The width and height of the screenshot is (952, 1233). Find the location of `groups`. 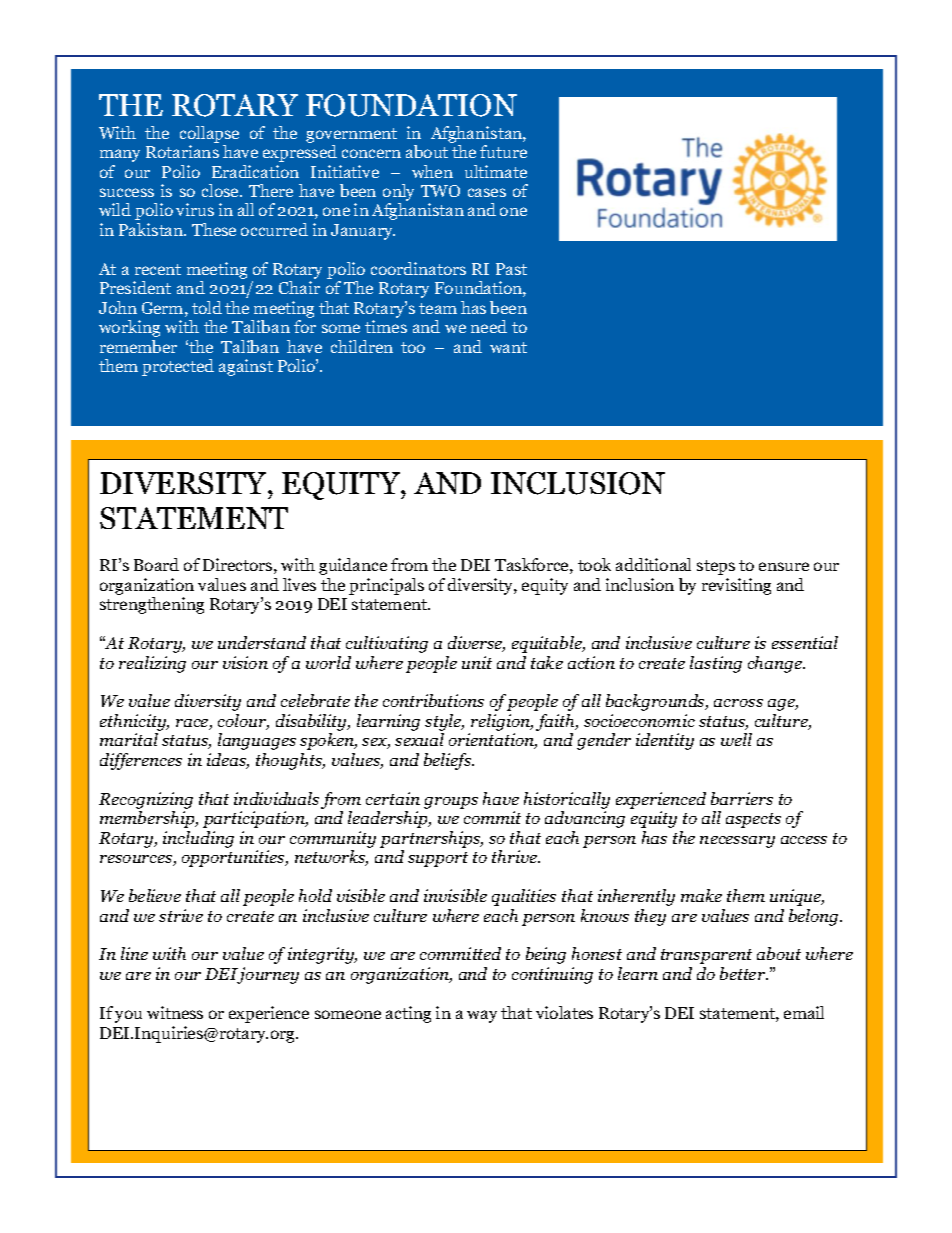

groups is located at coordinates (451, 803).
